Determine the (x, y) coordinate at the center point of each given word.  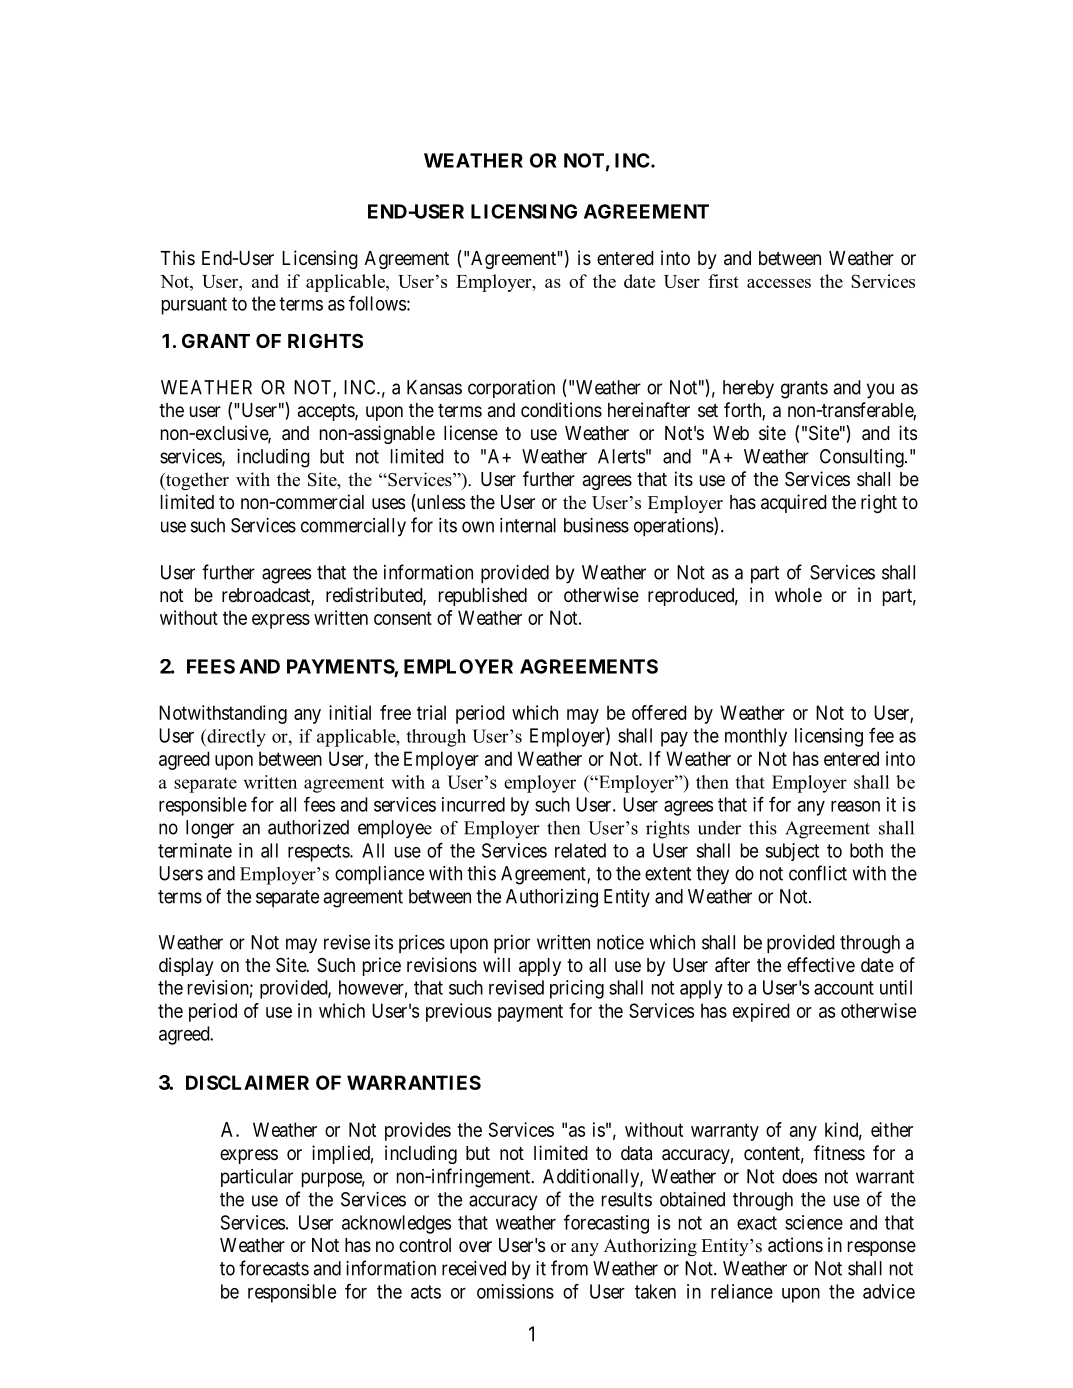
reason (855, 806)
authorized (308, 827)
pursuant (194, 306)
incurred (473, 804)
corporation (511, 389)
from (569, 1268)
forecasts (274, 1268)
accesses (779, 283)
